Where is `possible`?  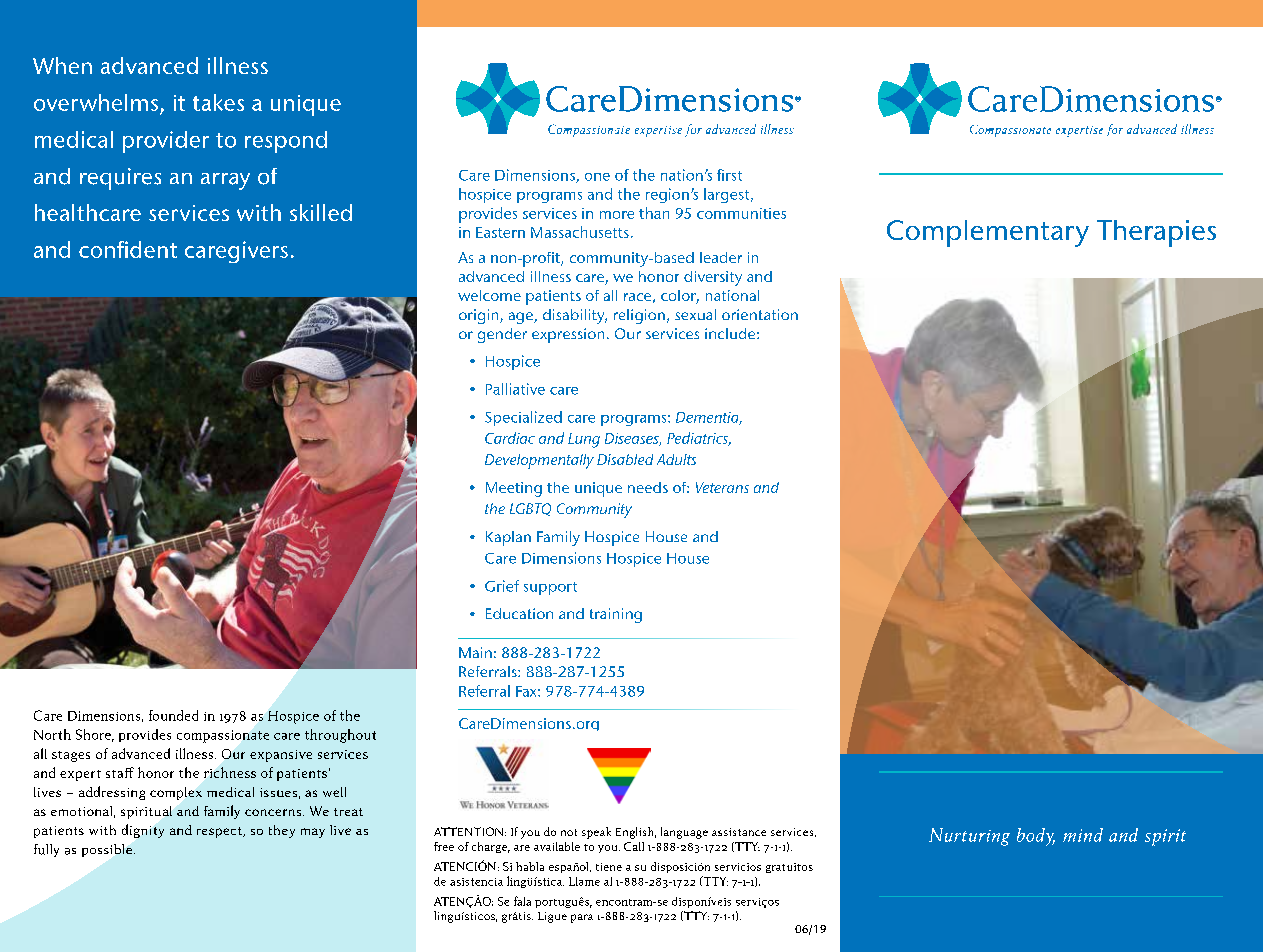 possible is located at coordinates (107, 850).
